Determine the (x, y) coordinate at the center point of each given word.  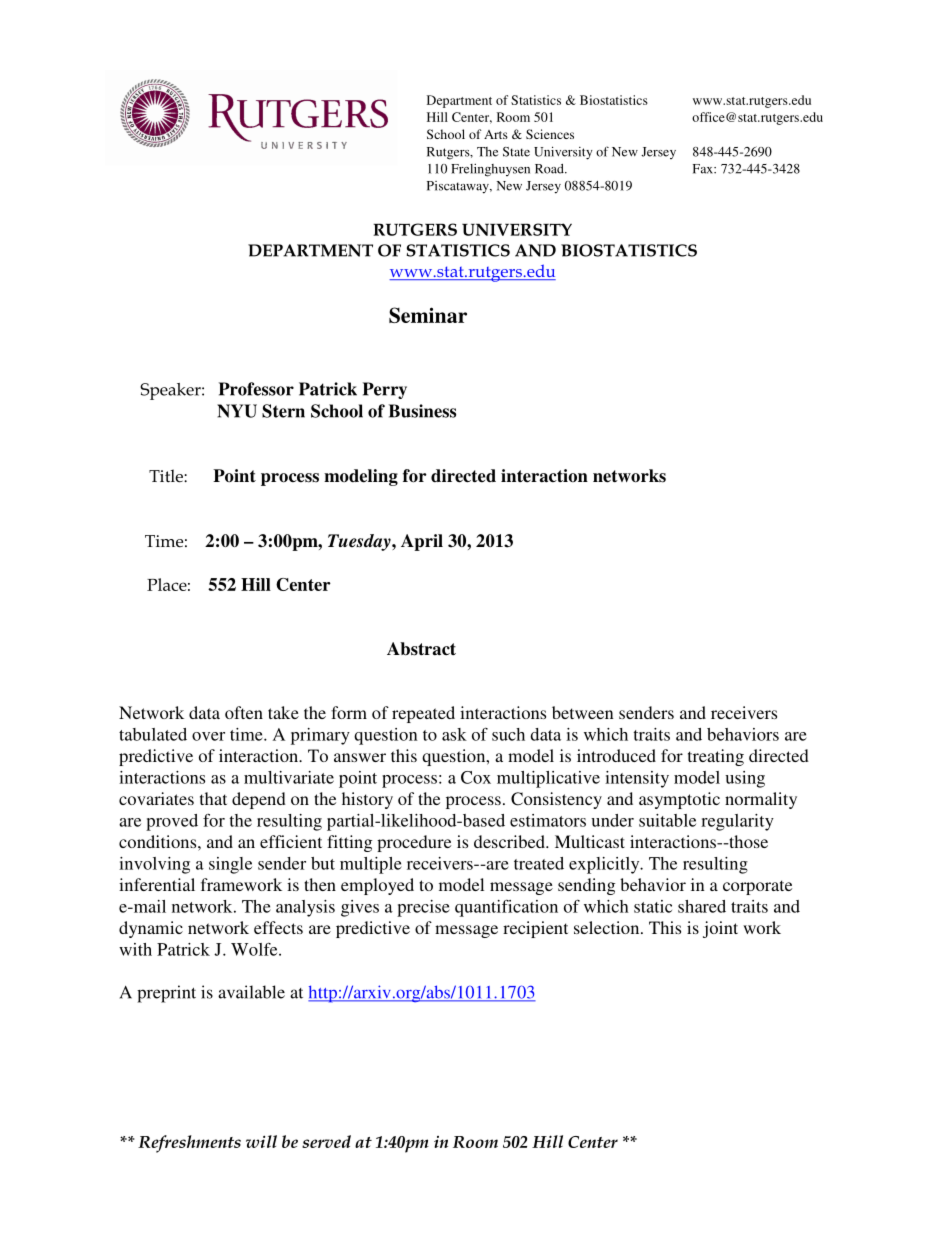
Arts (496, 134)
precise (423, 908)
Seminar (428, 315)
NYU (237, 411)
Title (167, 476)
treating (716, 757)
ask (454, 734)
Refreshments (189, 1144)
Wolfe (255, 949)
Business (422, 411)
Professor (256, 389)
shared (702, 906)
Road (550, 169)
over (208, 736)
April (422, 542)
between (583, 712)
